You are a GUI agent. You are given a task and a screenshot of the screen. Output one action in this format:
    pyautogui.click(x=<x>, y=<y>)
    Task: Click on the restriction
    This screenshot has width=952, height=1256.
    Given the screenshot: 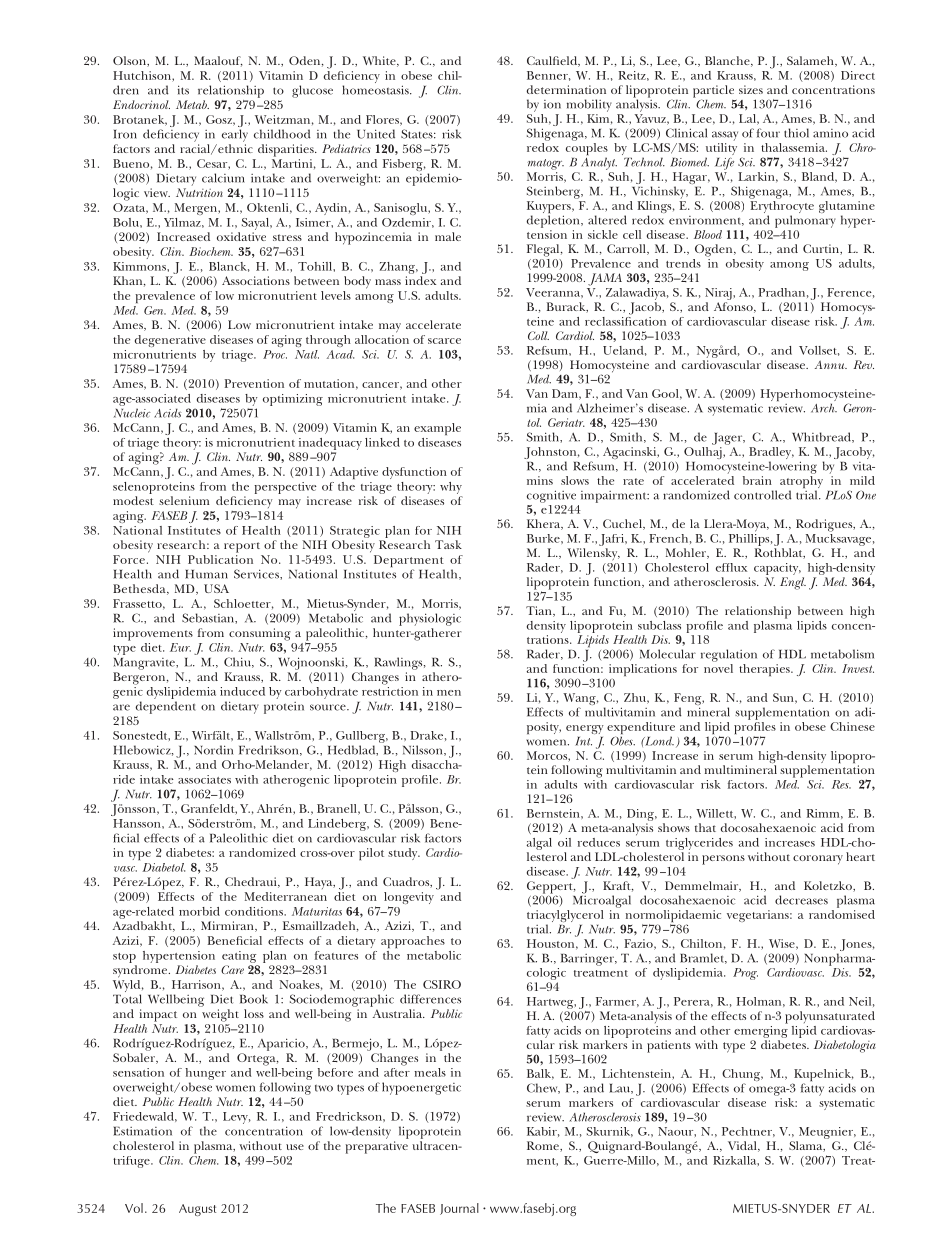 What is the action you would take?
    pyautogui.click(x=390, y=690)
